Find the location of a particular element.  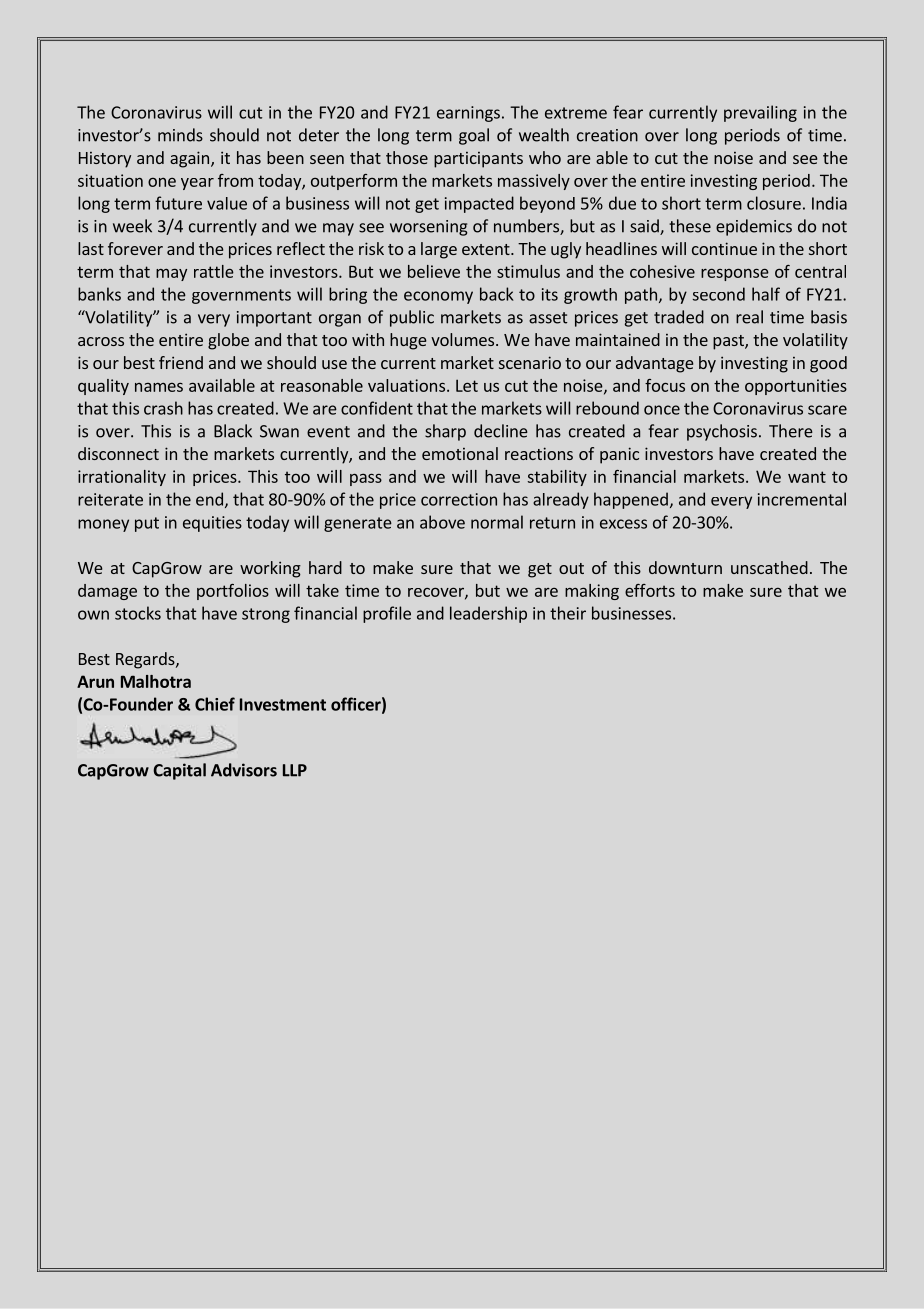

correction is located at coordinates (459, 499).
